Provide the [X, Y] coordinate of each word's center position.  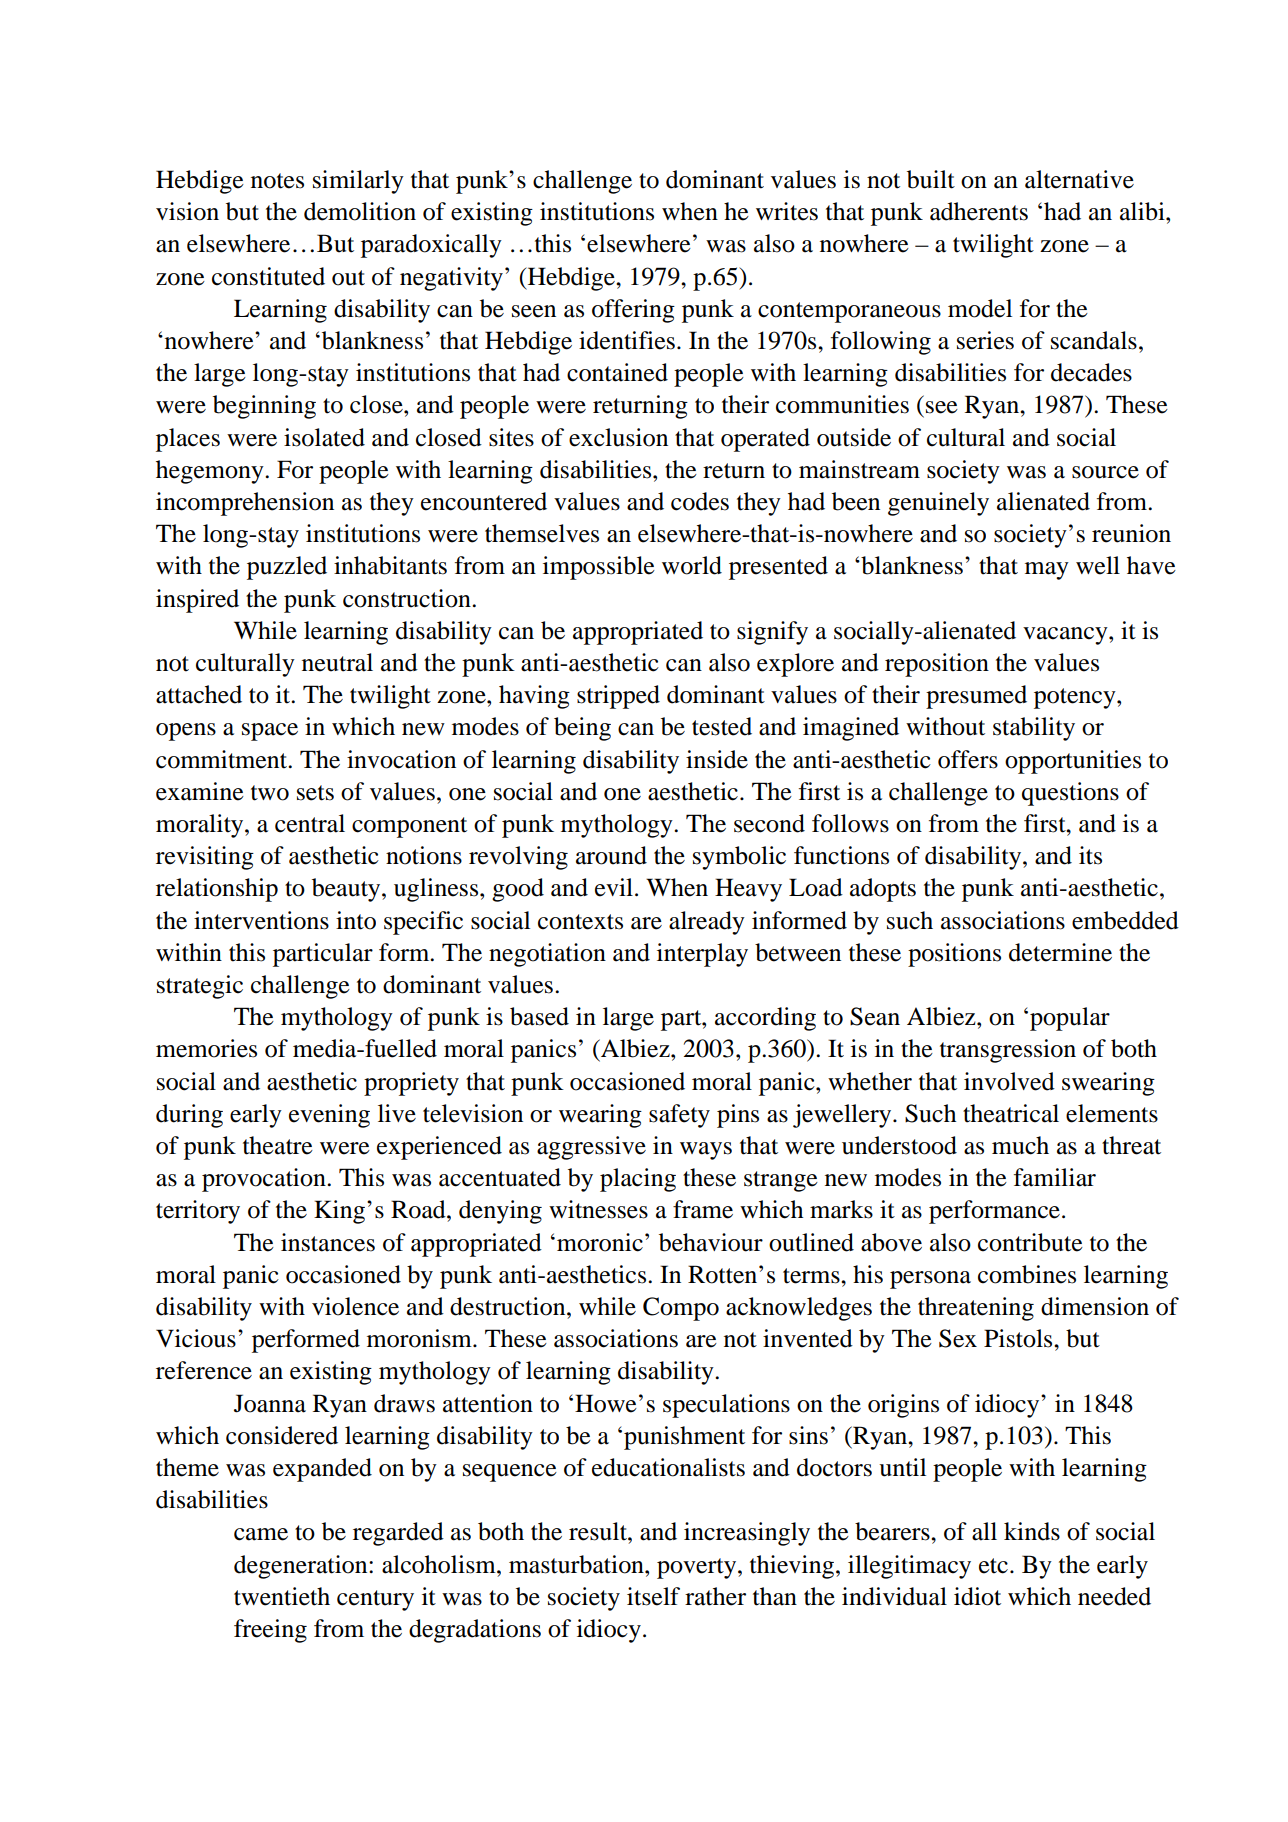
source [1105, 472]
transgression [1008, 1051]
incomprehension [245, 504]
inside [717, 759]
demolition [360, 211]
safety [679, 1116]
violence [355, 1306]
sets [315, 793]
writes [787, 211]
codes [700, 501]
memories [206, 1048]
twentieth [282, 1596]
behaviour [711, 1242]
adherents [979, 211]
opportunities [1073, 762]
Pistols [1019, 1338]
